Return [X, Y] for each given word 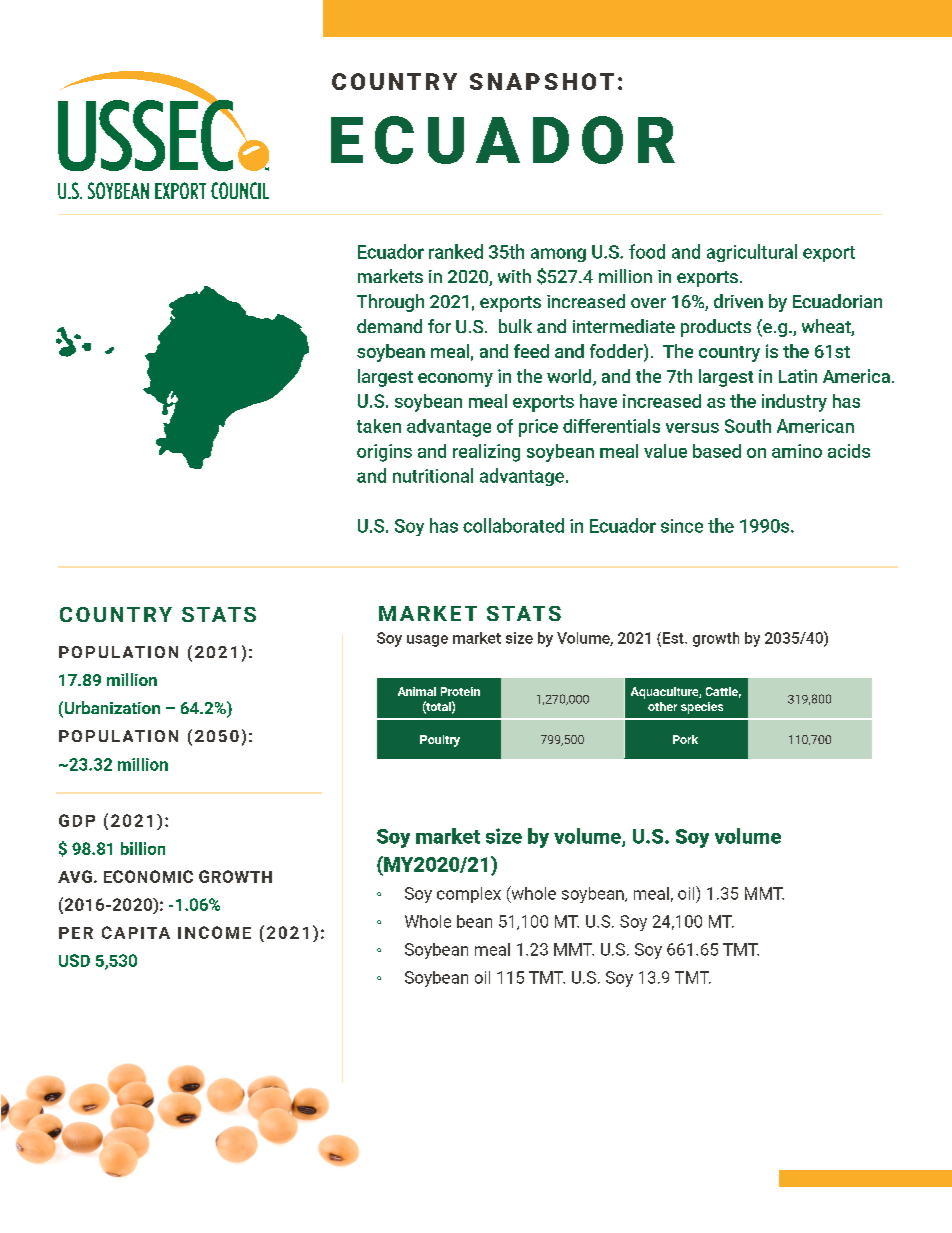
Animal [417, 691]
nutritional [433, 475]
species [702, 708]
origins [384, 453]
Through [390, 303]
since [682, 526]
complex [469, 895]
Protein [460, 691]
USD [74, 960]
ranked [456, 251]
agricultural [752, 253]
